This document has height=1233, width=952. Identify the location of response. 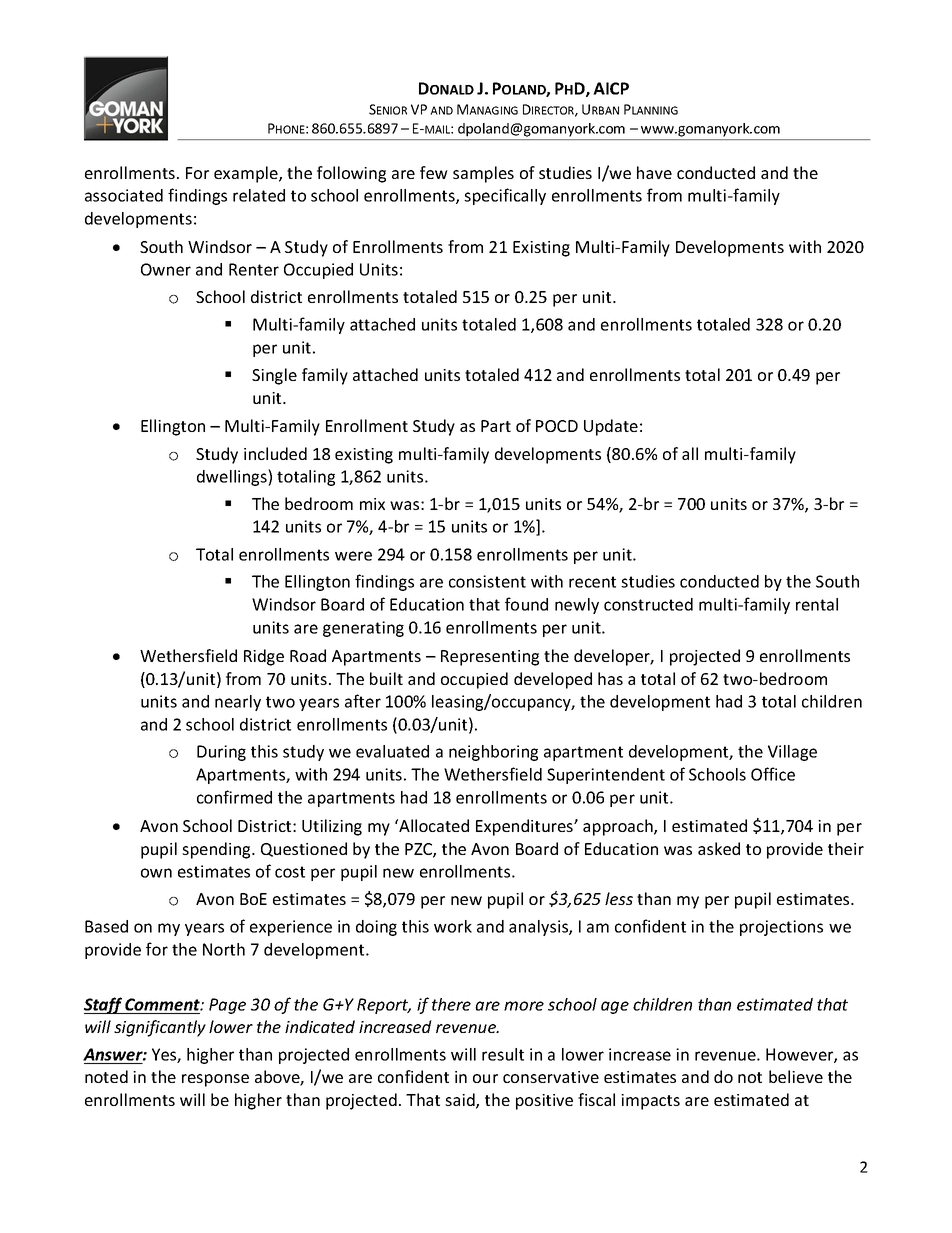
(215, 1080).
